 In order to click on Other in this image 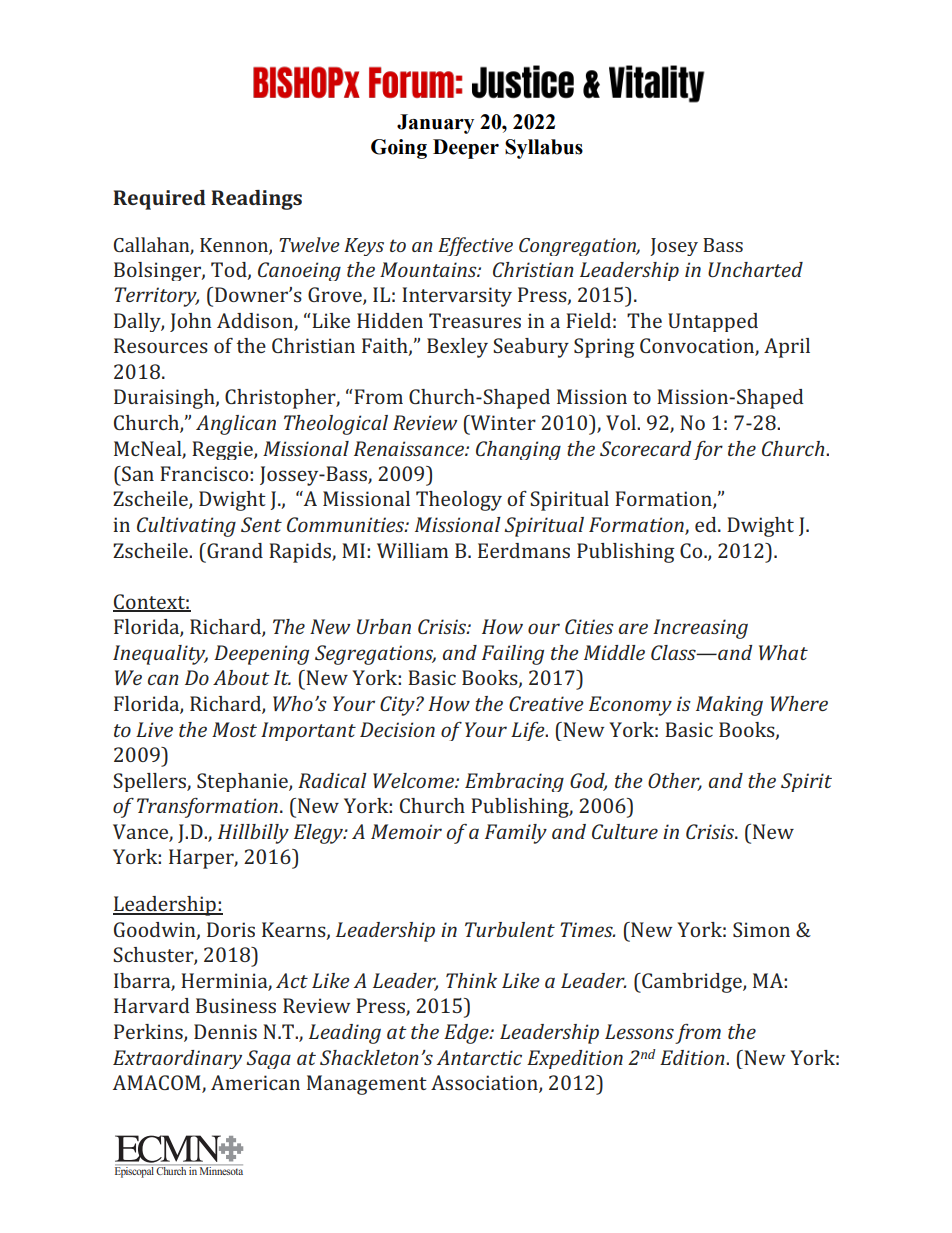, I will do `click(675, 781)`.
